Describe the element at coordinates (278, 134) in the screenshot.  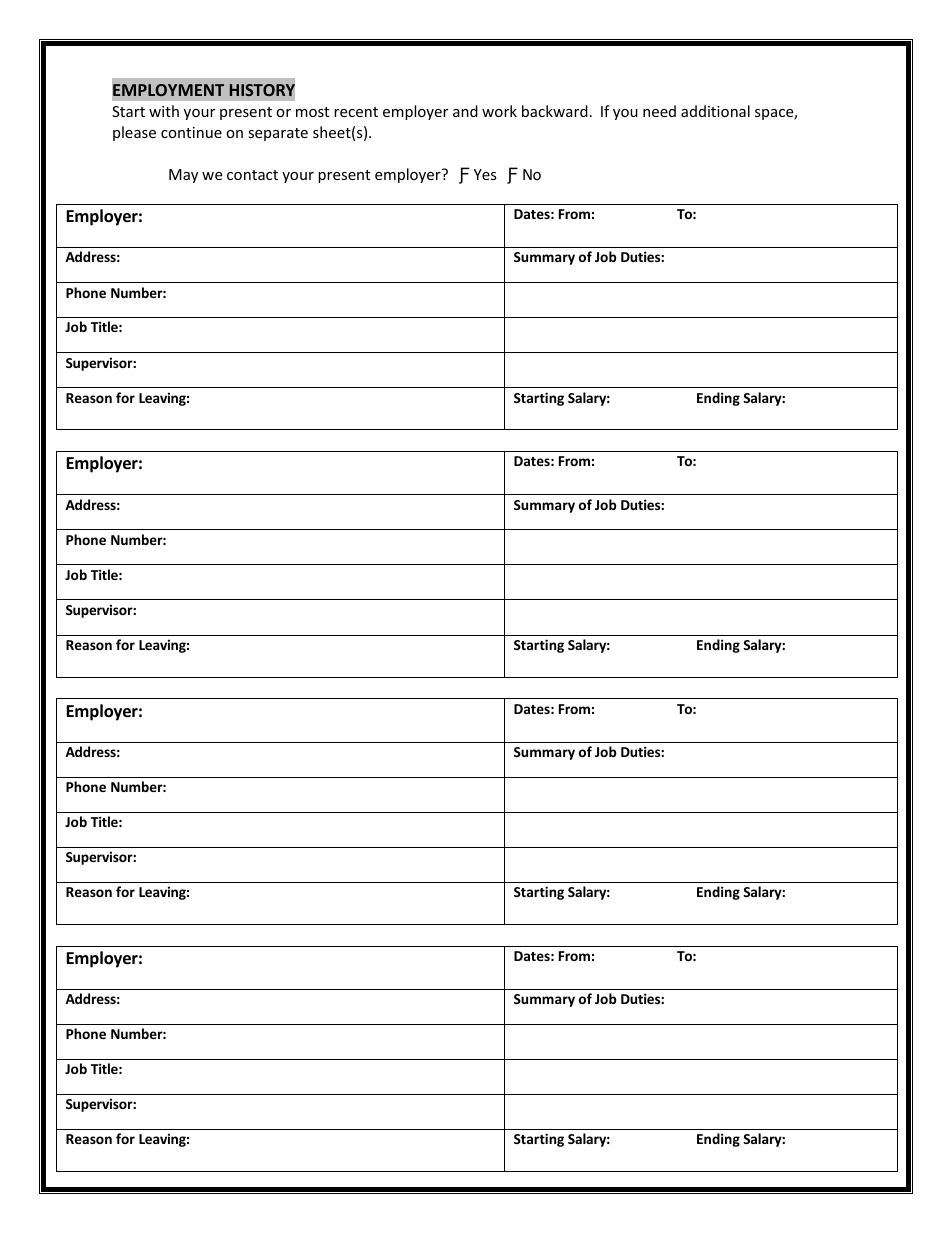
I see `separate` at that location.
